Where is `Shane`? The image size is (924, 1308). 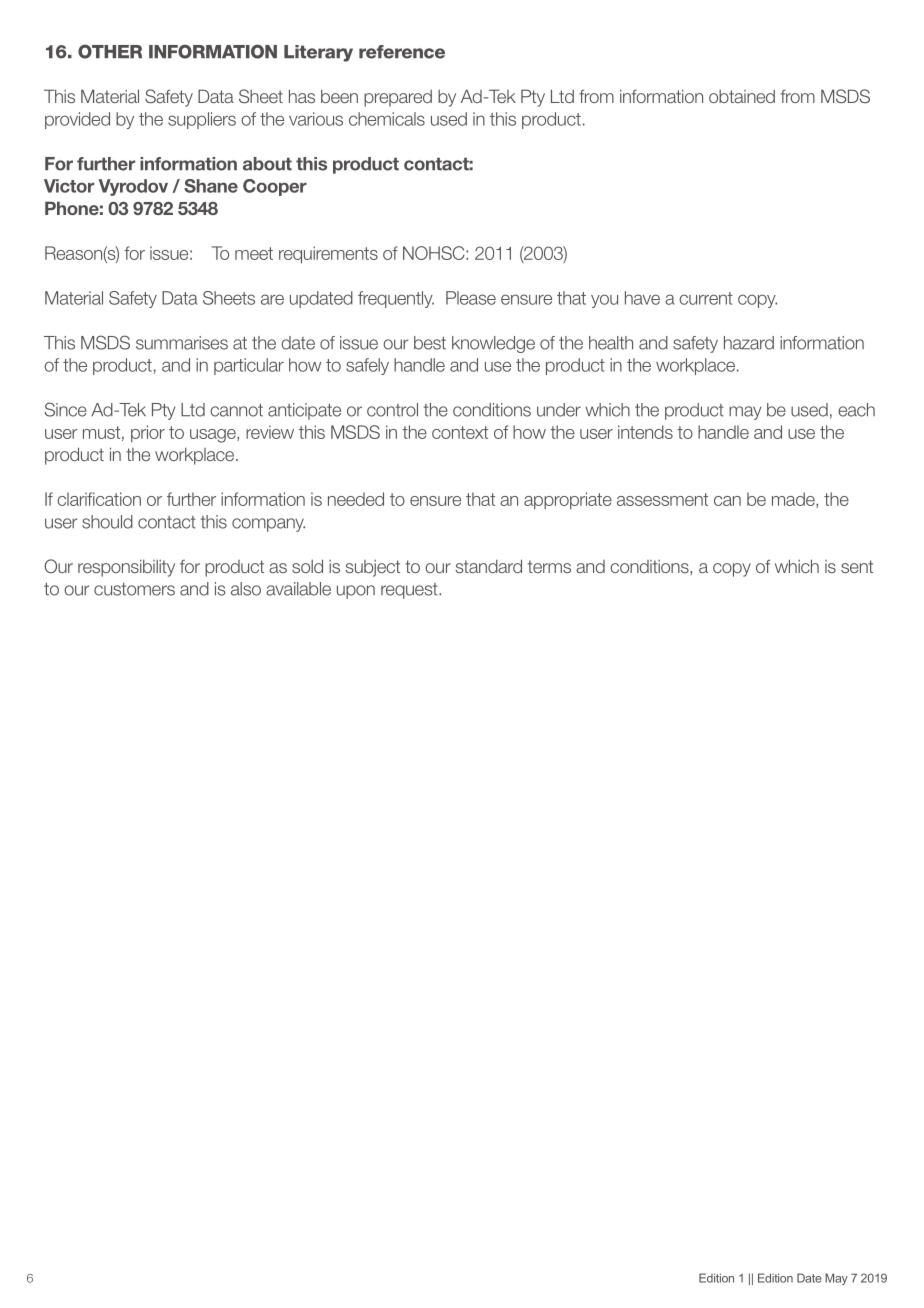
Shane is located at coordinates (211, 186).
